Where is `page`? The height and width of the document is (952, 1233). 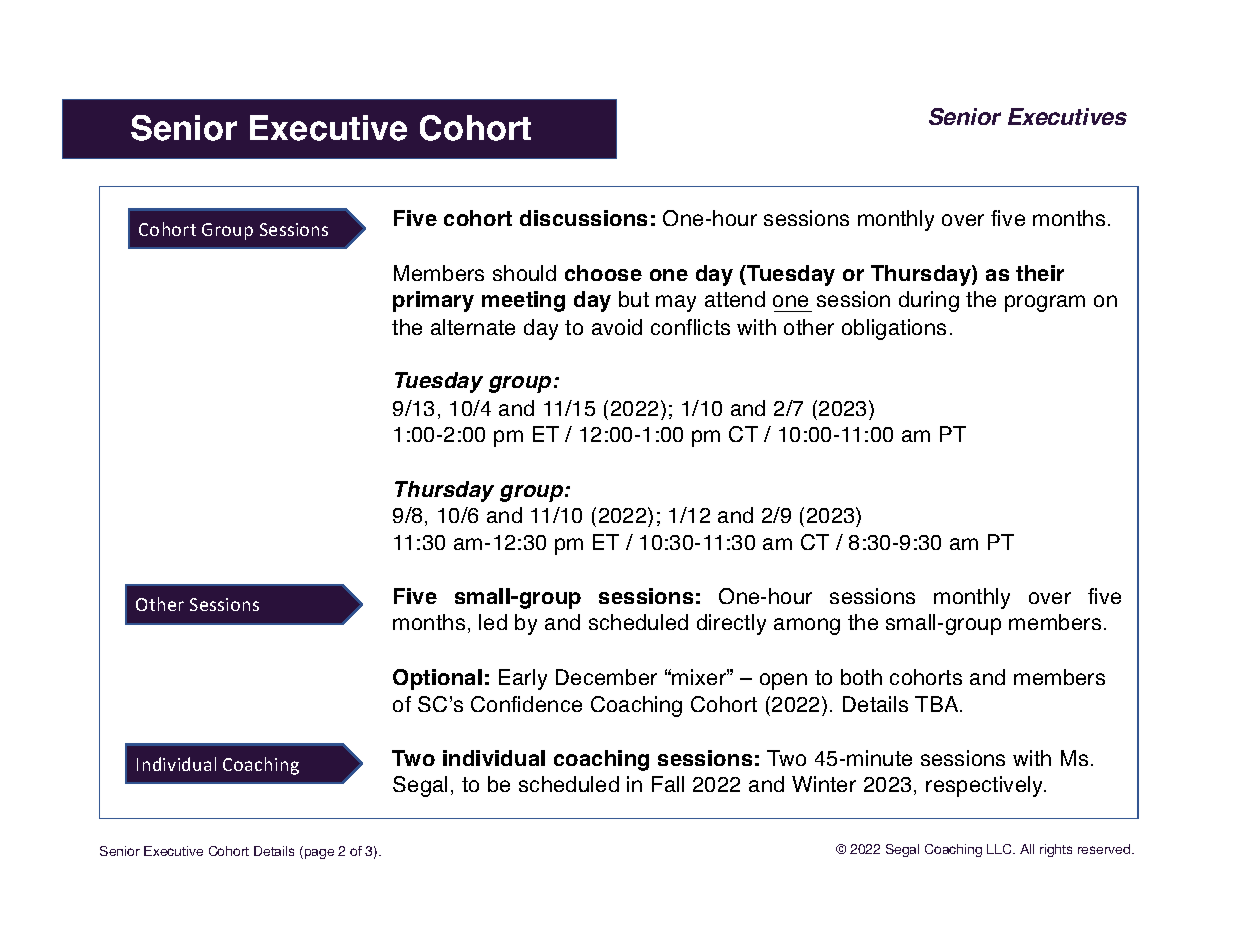
page is located at coordinates (319, 854).
